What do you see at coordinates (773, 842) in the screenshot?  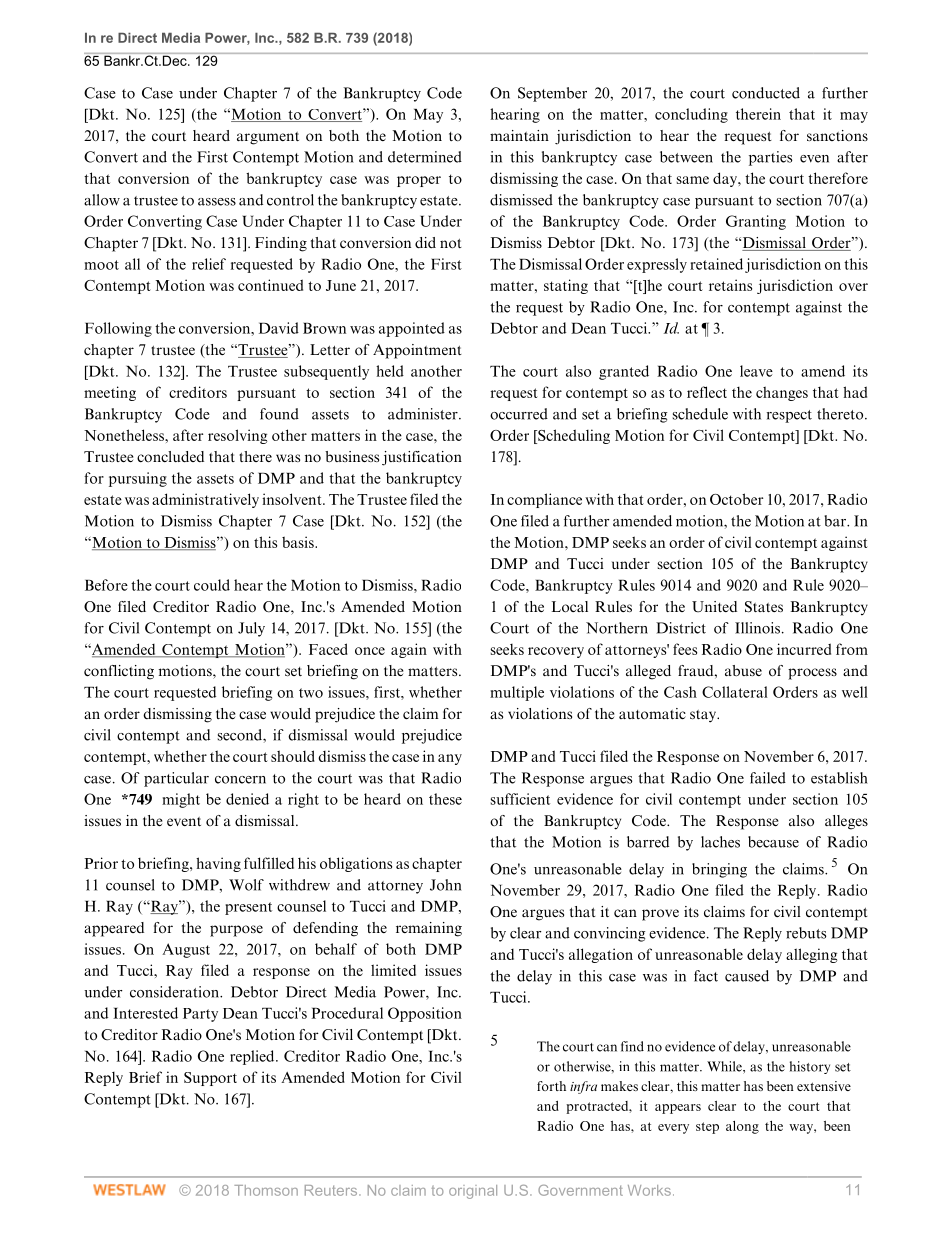 I see `because` at bounding box center [773, 842].
